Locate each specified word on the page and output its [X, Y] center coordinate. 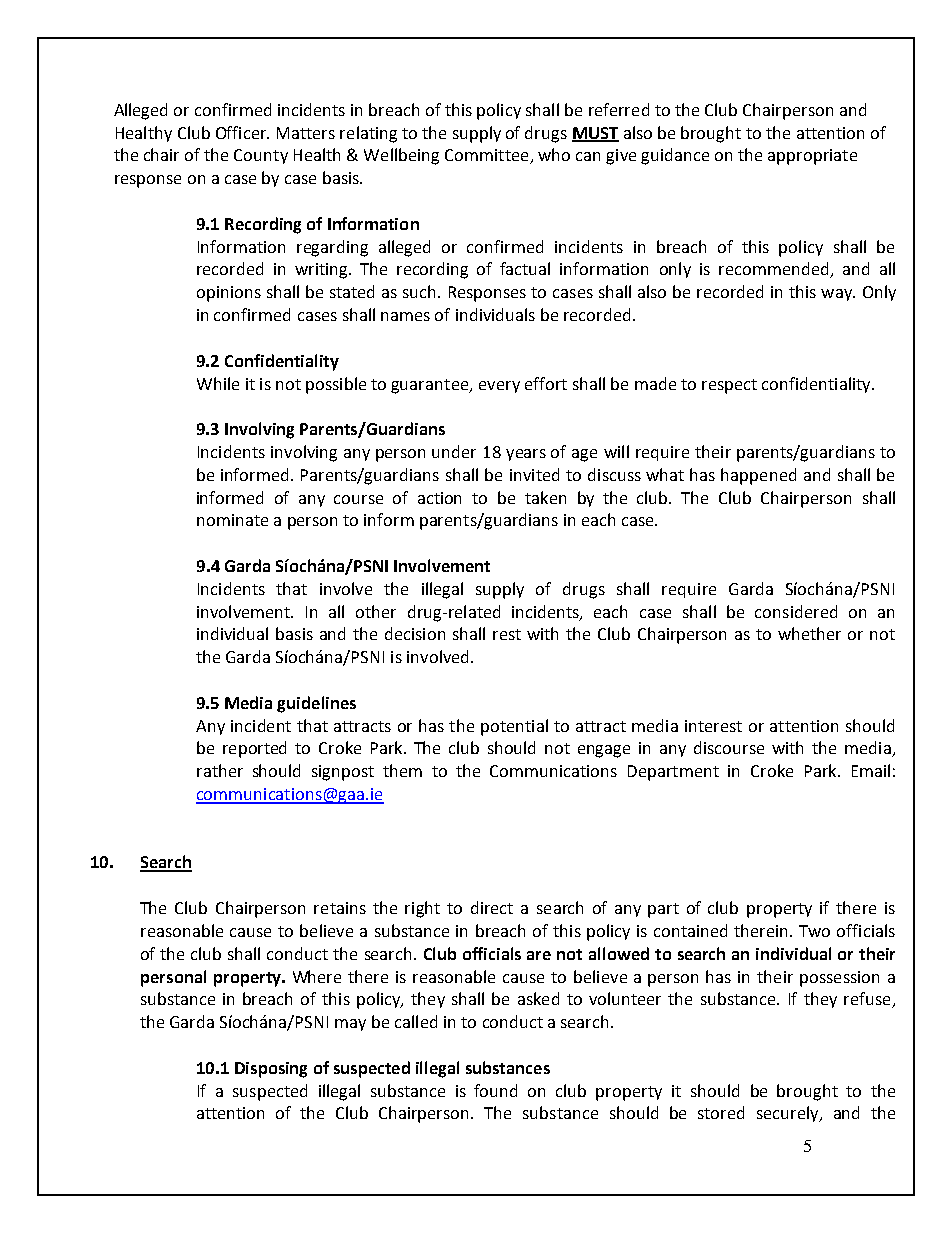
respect [729, 386]
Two [814, 931]
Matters [306, 133]
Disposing [271, 1070]
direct [492, 907]
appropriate [812, 157]
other [376, 611]
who [554, 154]
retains [340, 908]
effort [546, 383]
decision [415, 633]
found [495, 1090]
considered [796, 611]
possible [336, 385]
